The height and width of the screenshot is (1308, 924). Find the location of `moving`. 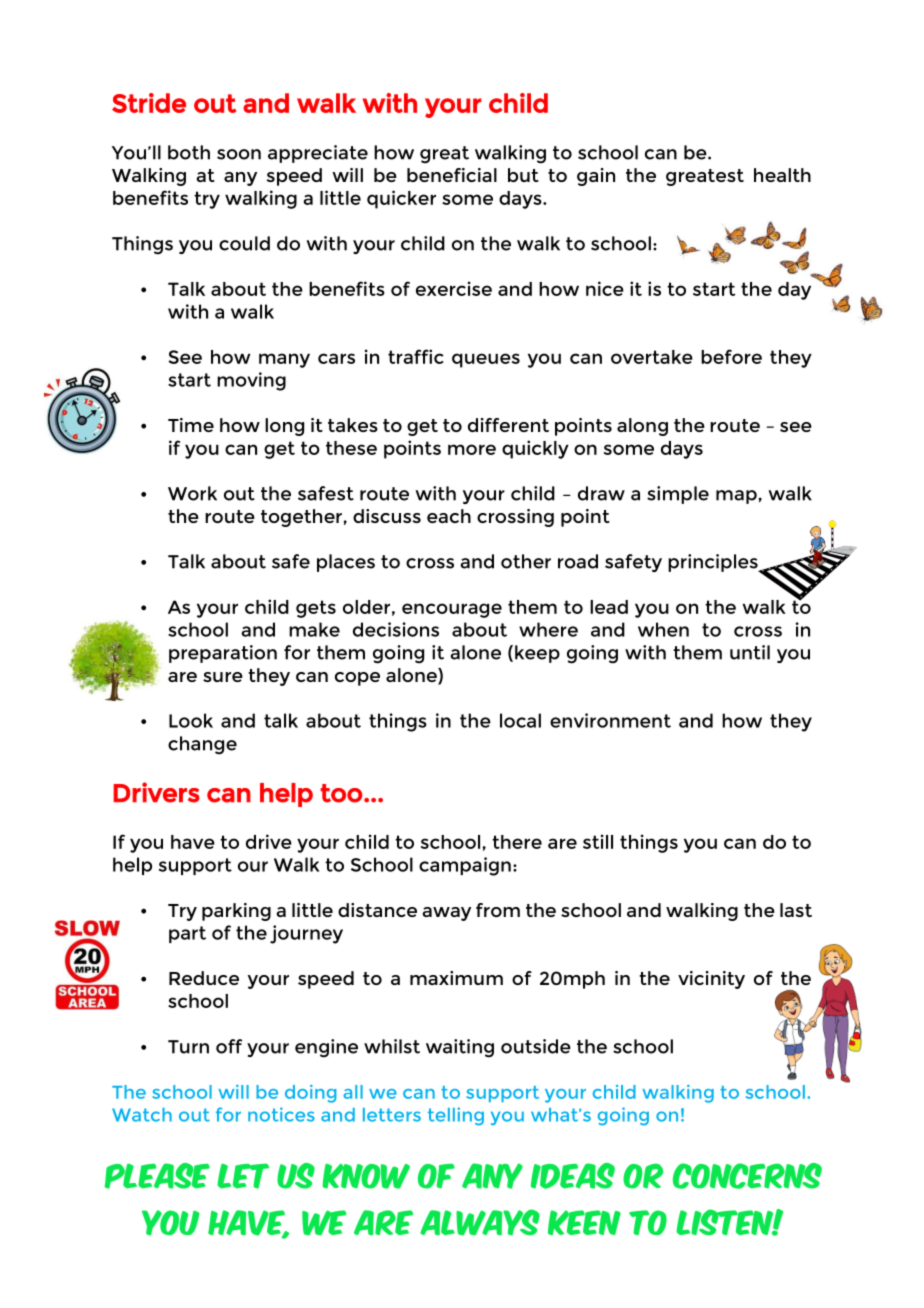

moving is located at coordinates (251, 381).
